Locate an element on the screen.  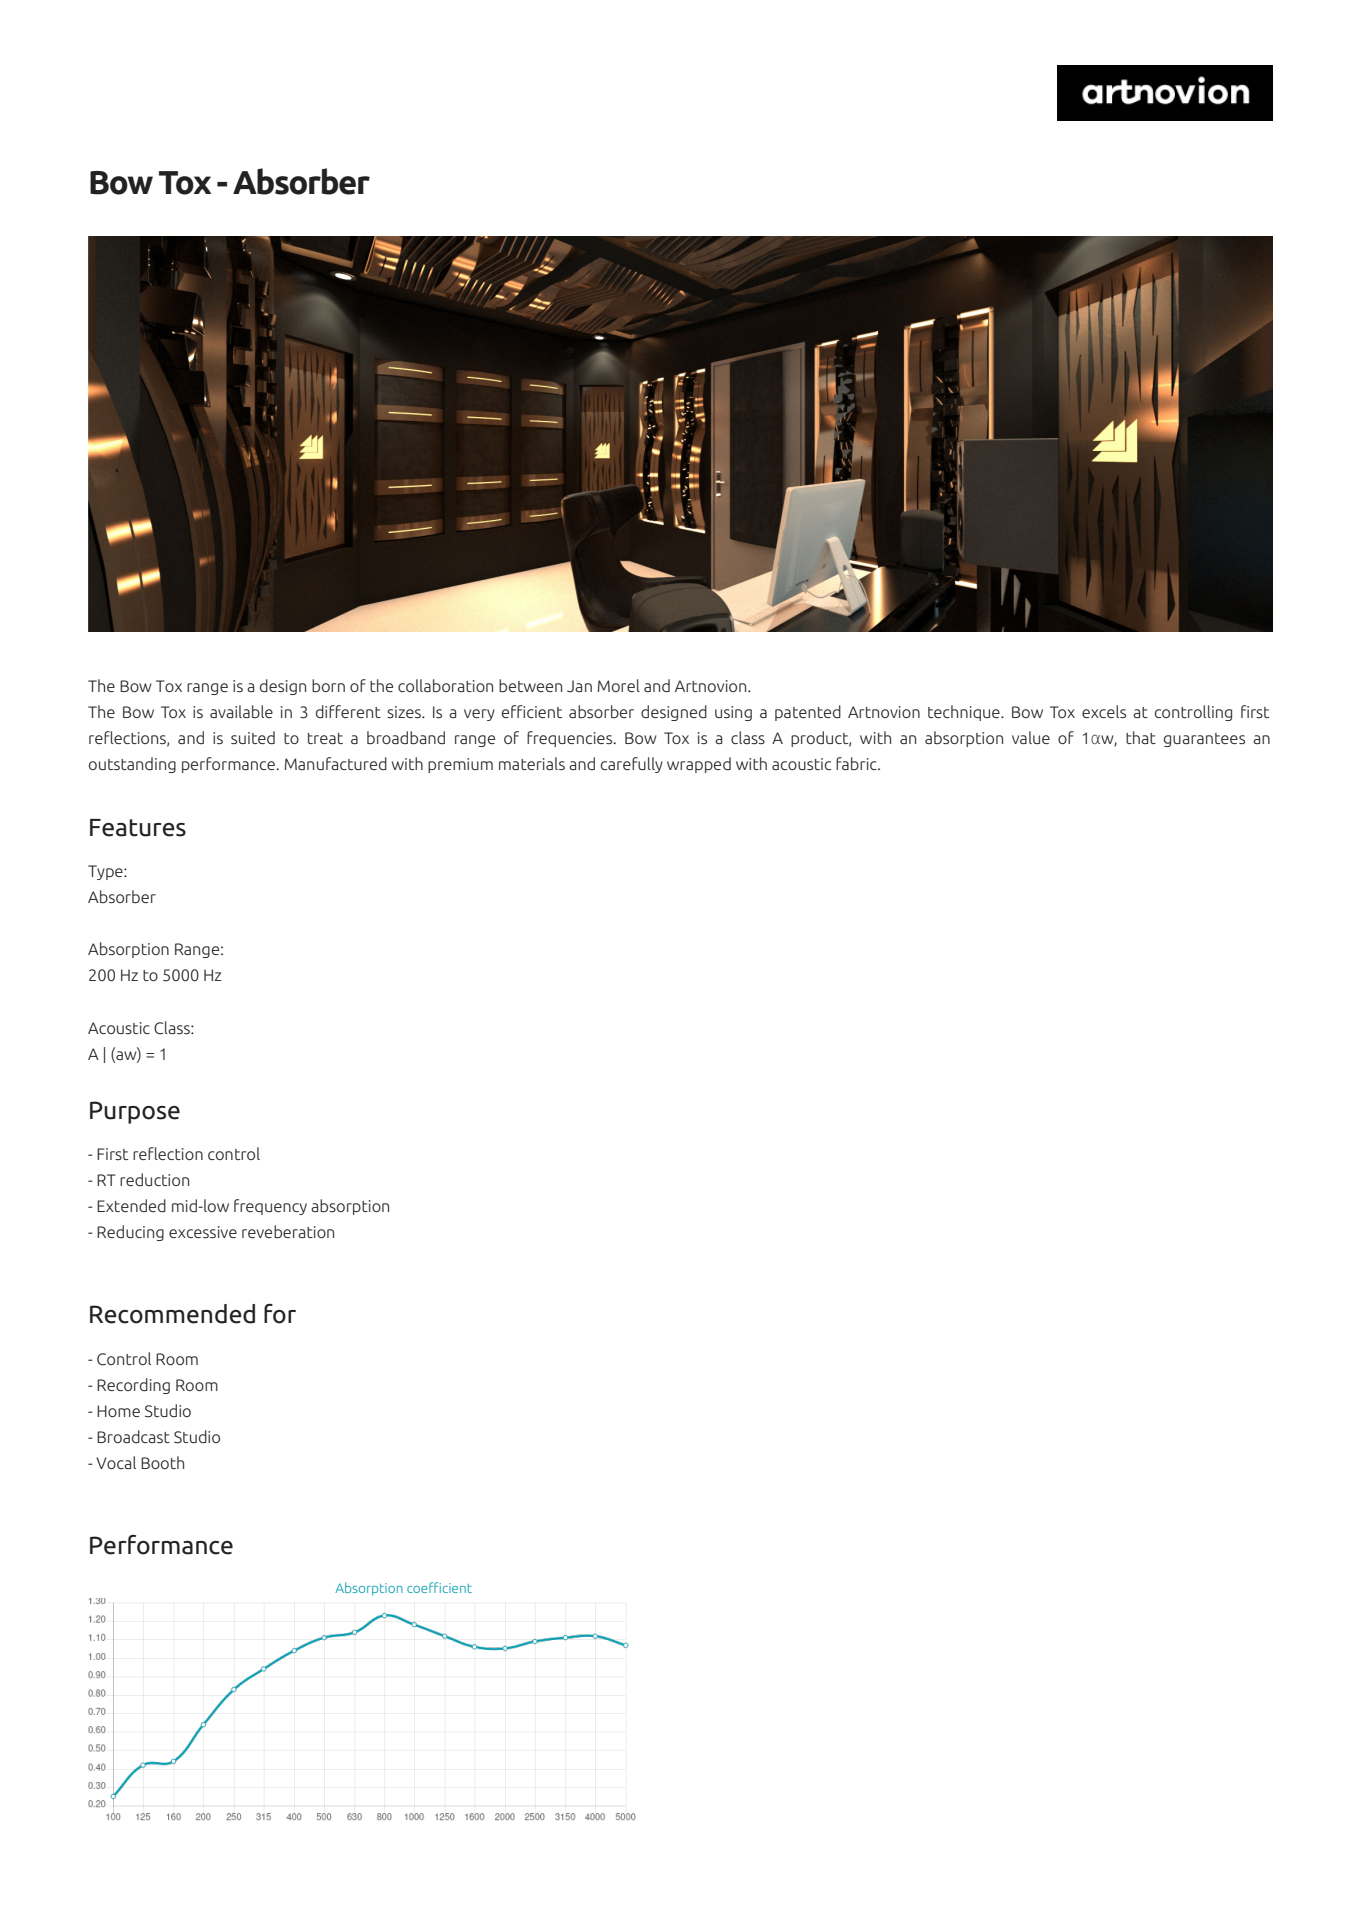
Booth is located at coordinates (162, 1462).
